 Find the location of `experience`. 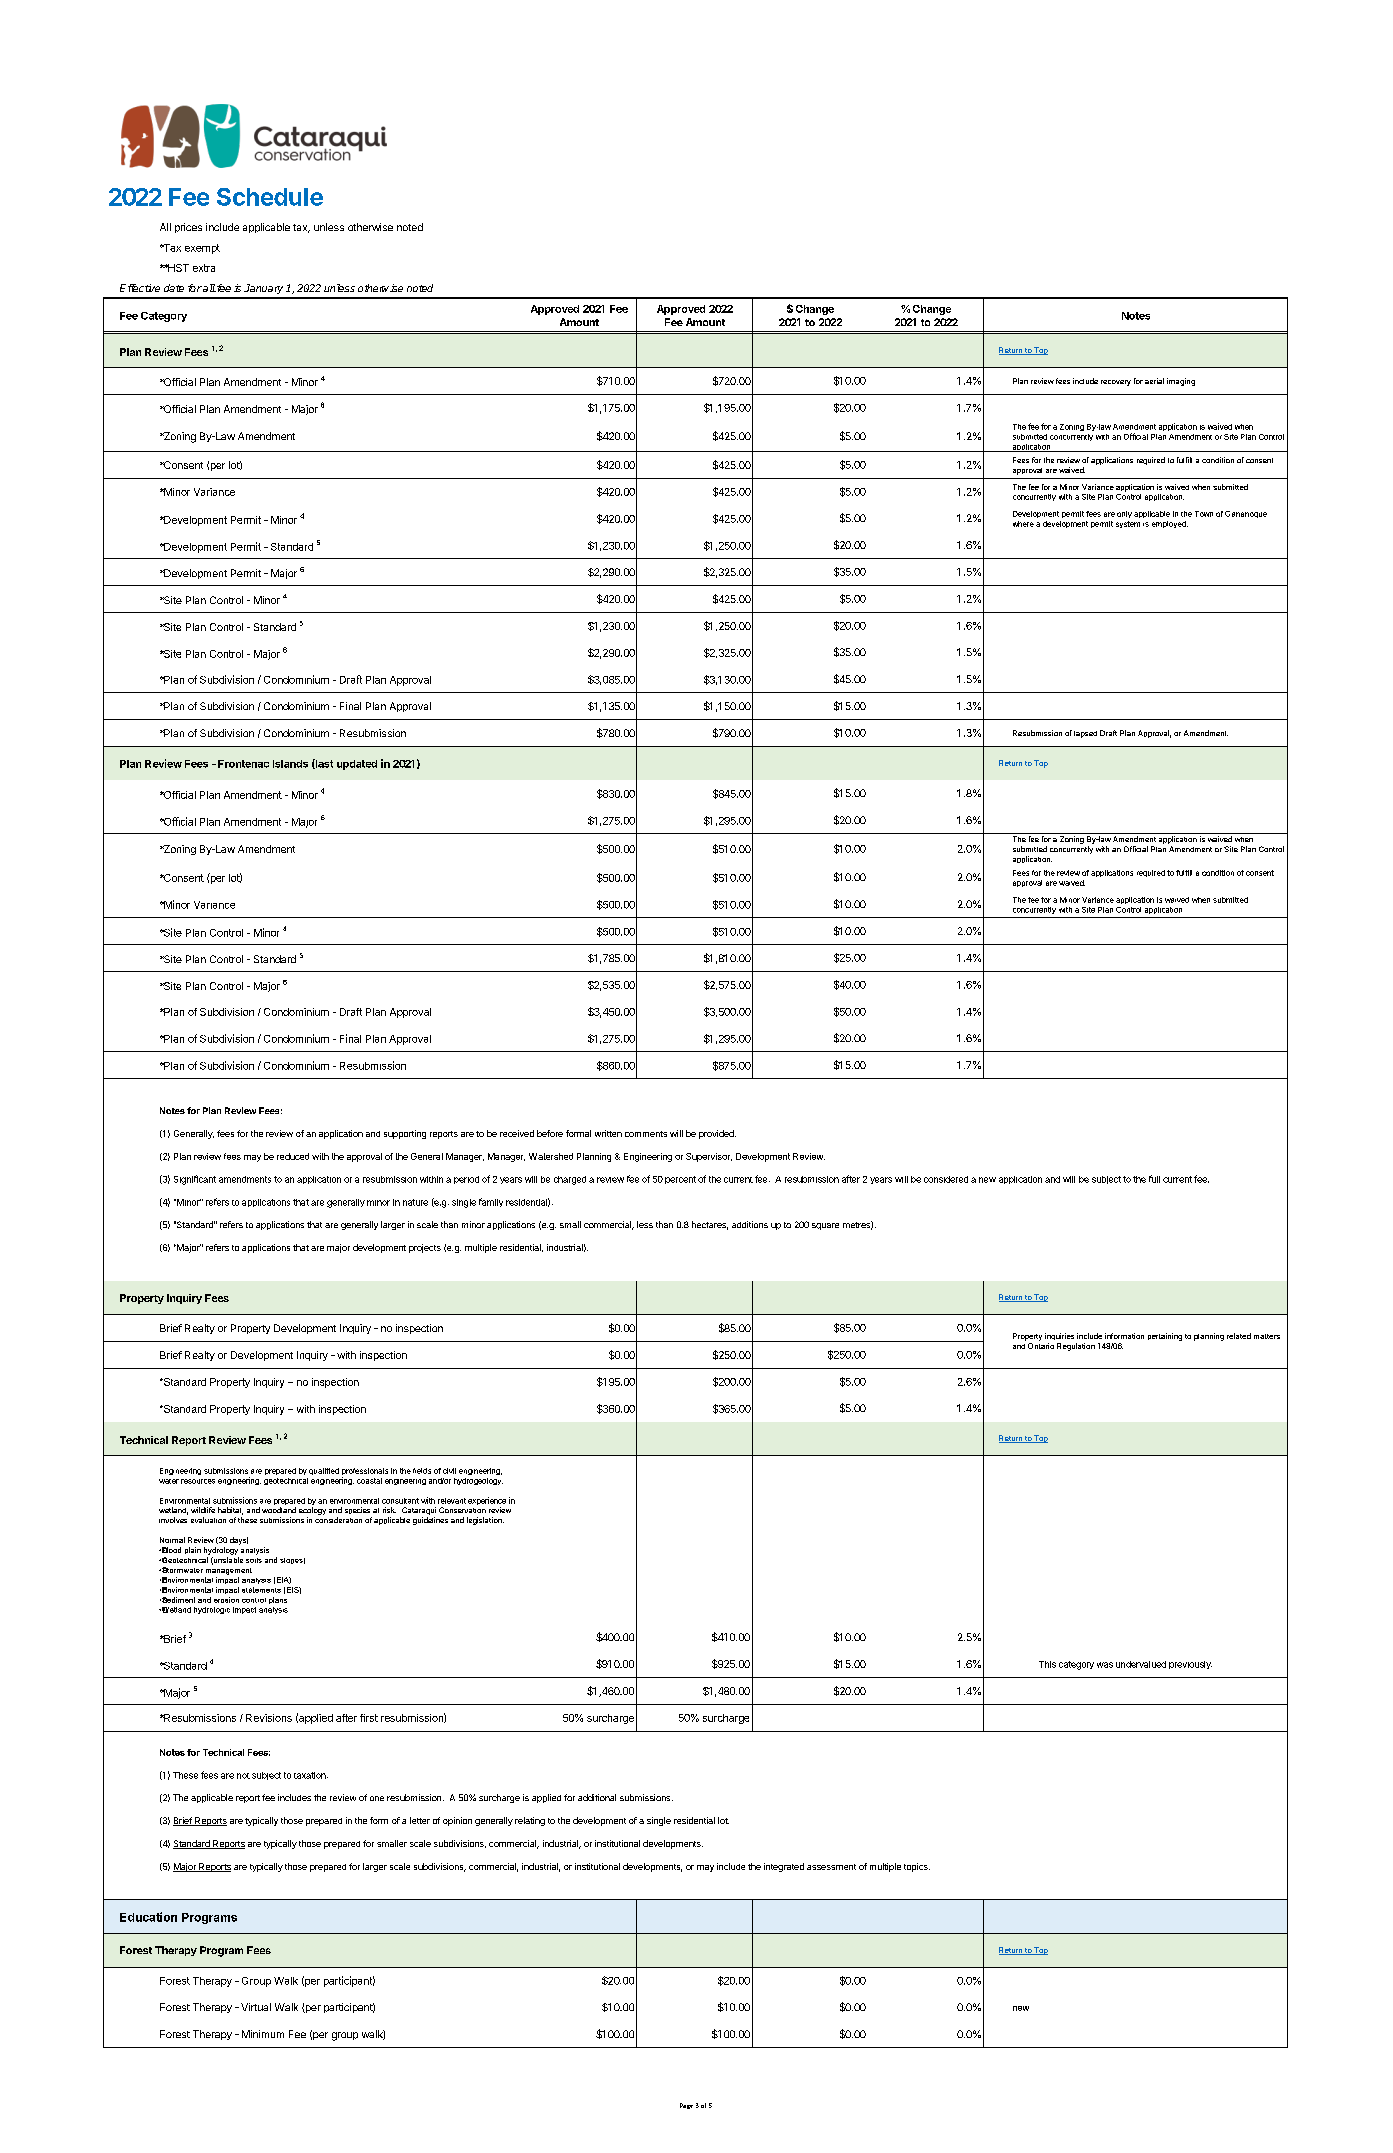

experience is located at coordinates (487, 1502).
